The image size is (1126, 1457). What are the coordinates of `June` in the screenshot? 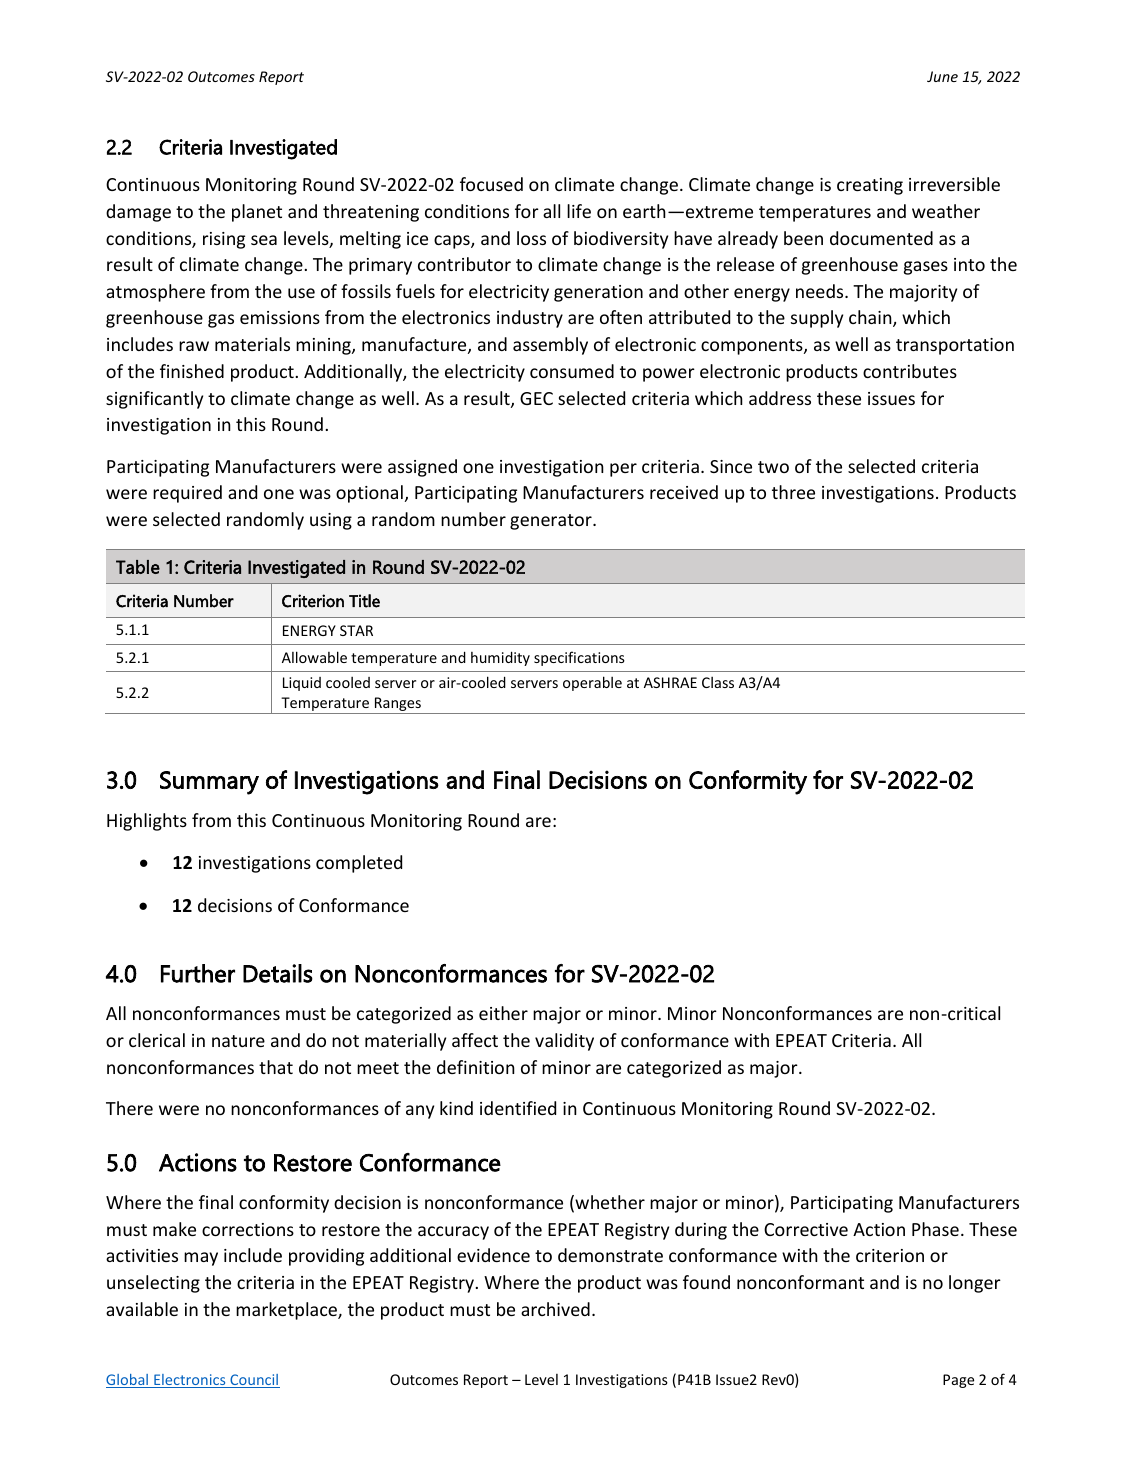 It's located at (942, 76).
